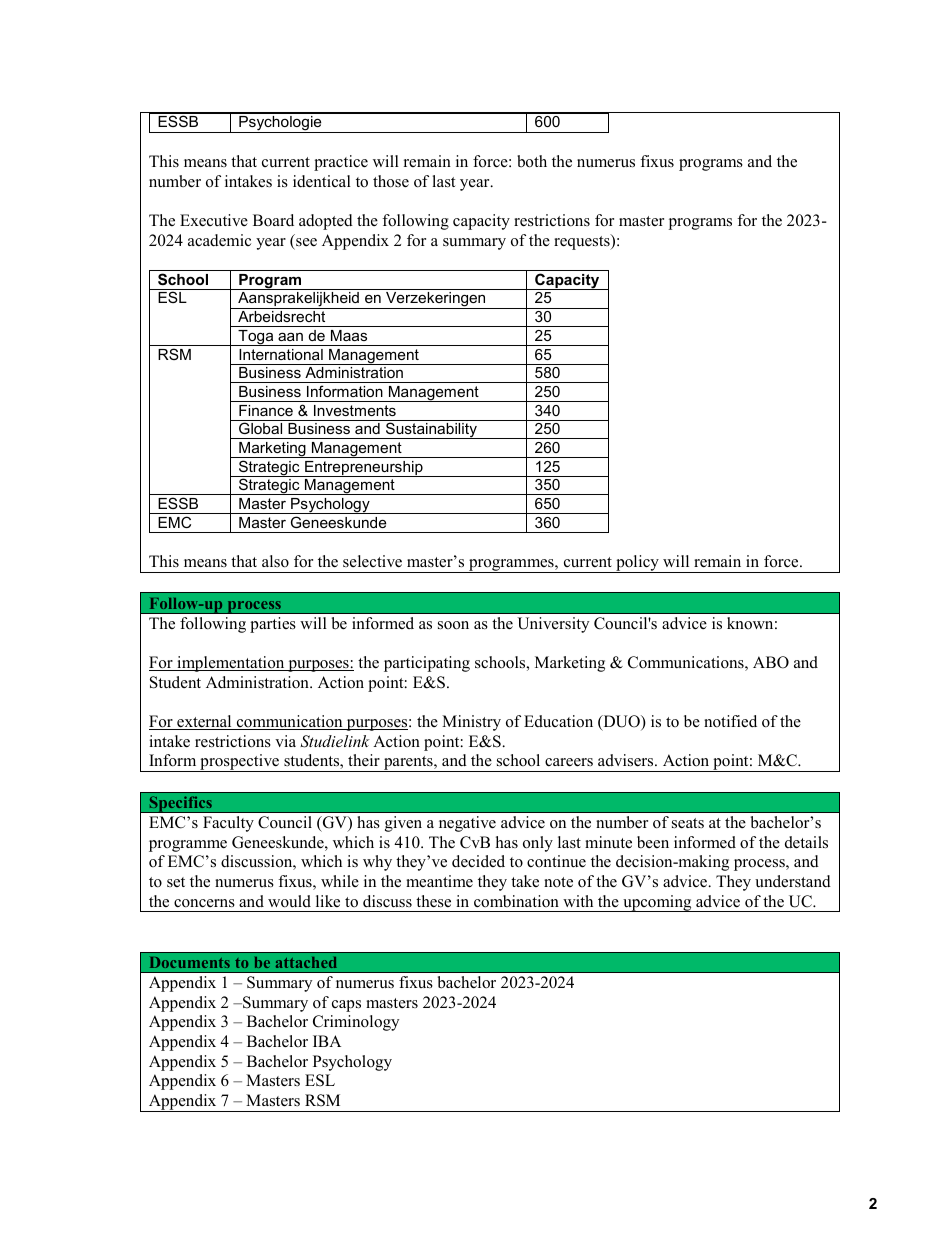  I want to click on Board, so click(273, 220).
